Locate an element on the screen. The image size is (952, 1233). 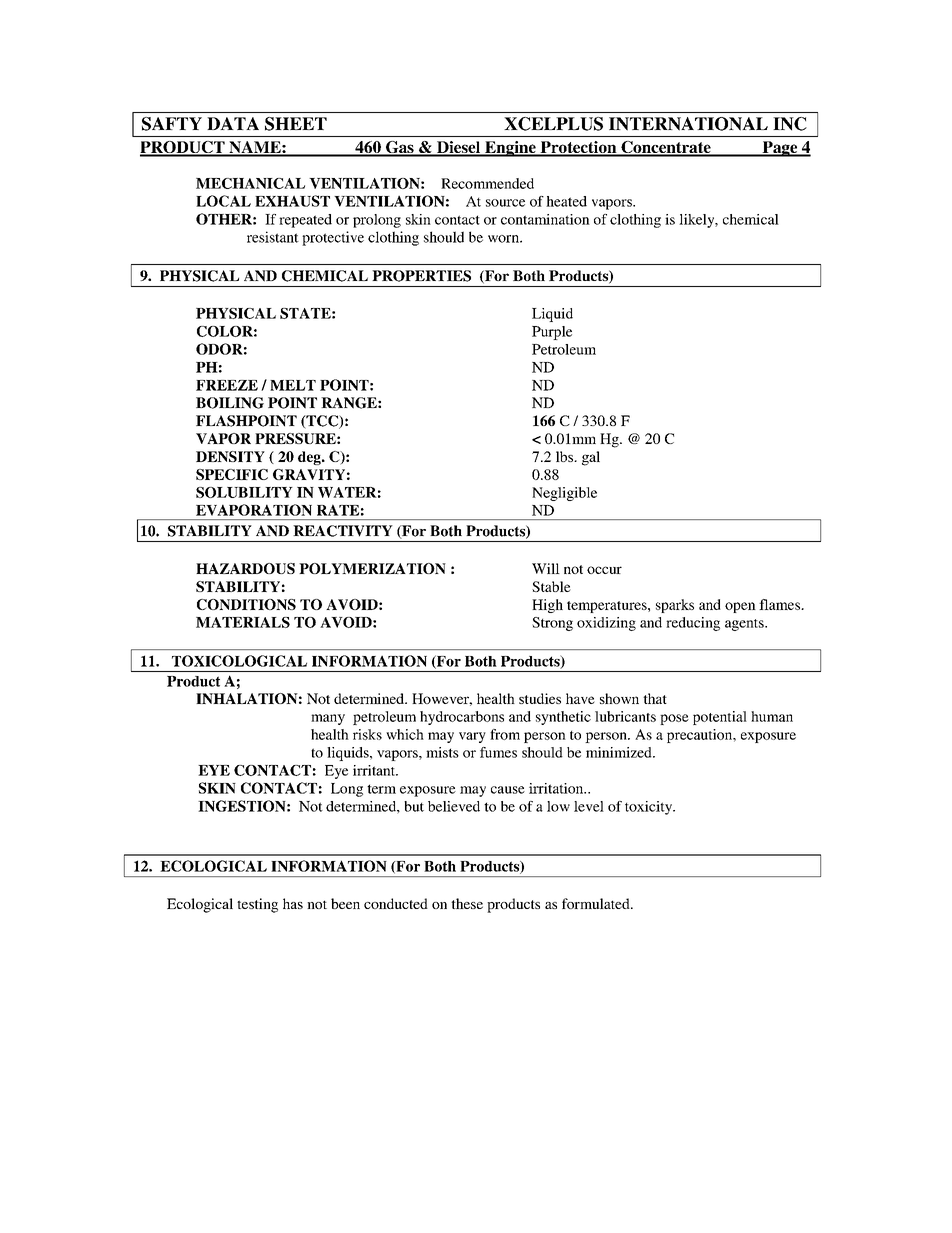
occur is located at coordinates (604, 570).
